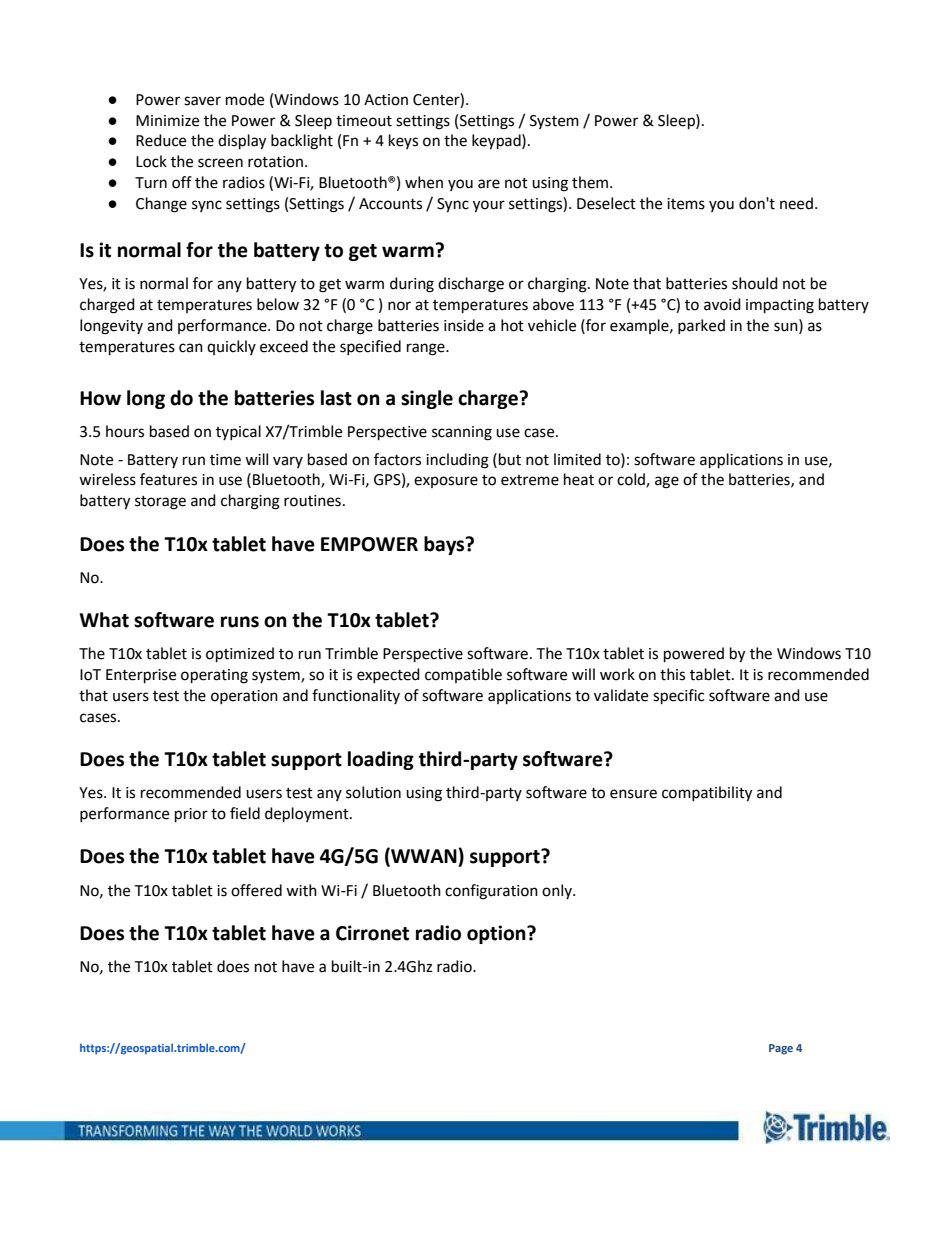  I want to click on items, so click(686, 204).
